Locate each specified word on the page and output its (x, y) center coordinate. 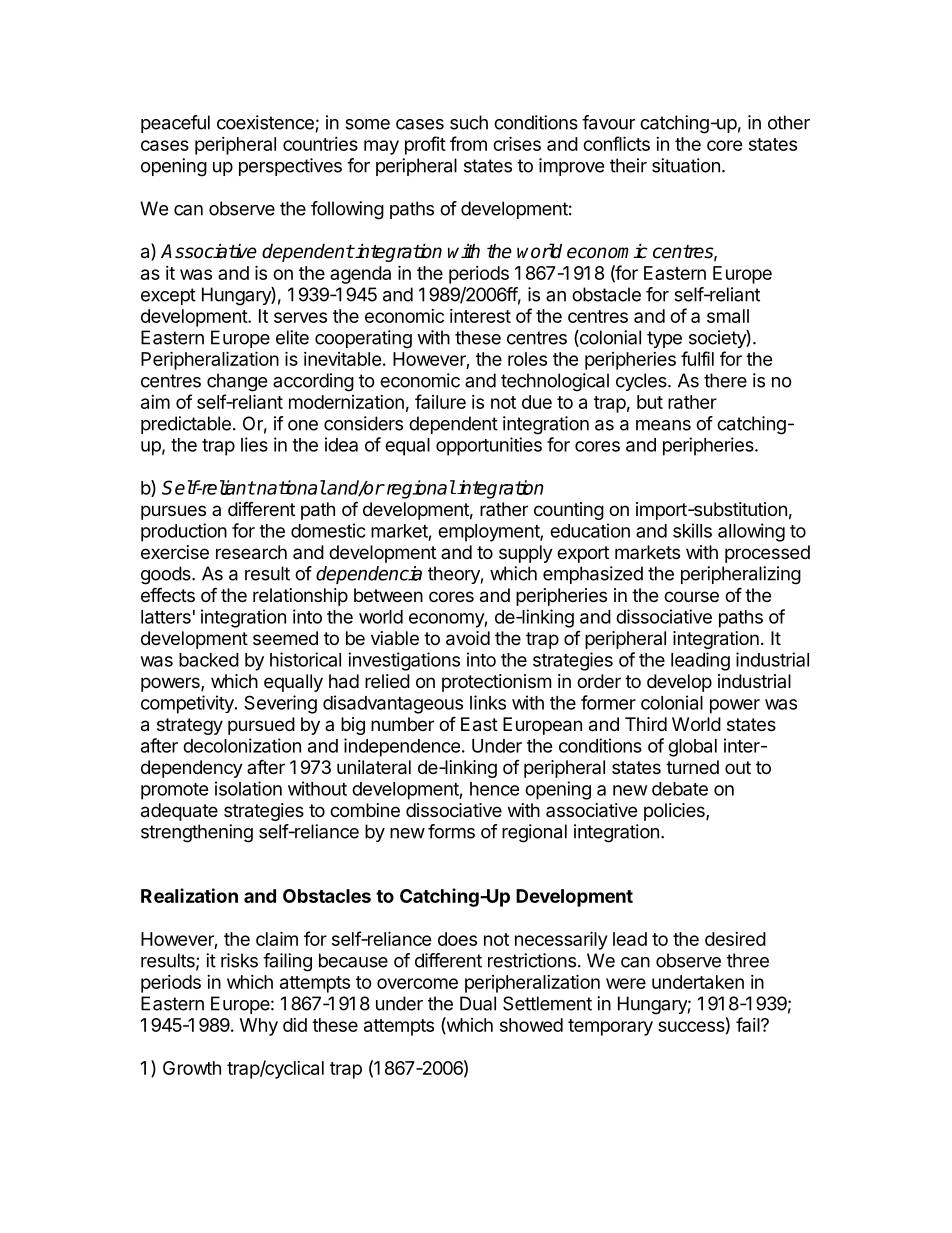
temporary (610, 1027)
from (468, 143)
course (691, 596)
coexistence (265, 122)
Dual (478, 1003)
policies (675, 812)
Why (259, 1027)
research (251, 552)
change (237, 382)
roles (527, 359)
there (725, 380)
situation (686, 165)
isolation (248, 788)
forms (451, 831)
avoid (468, 638)
